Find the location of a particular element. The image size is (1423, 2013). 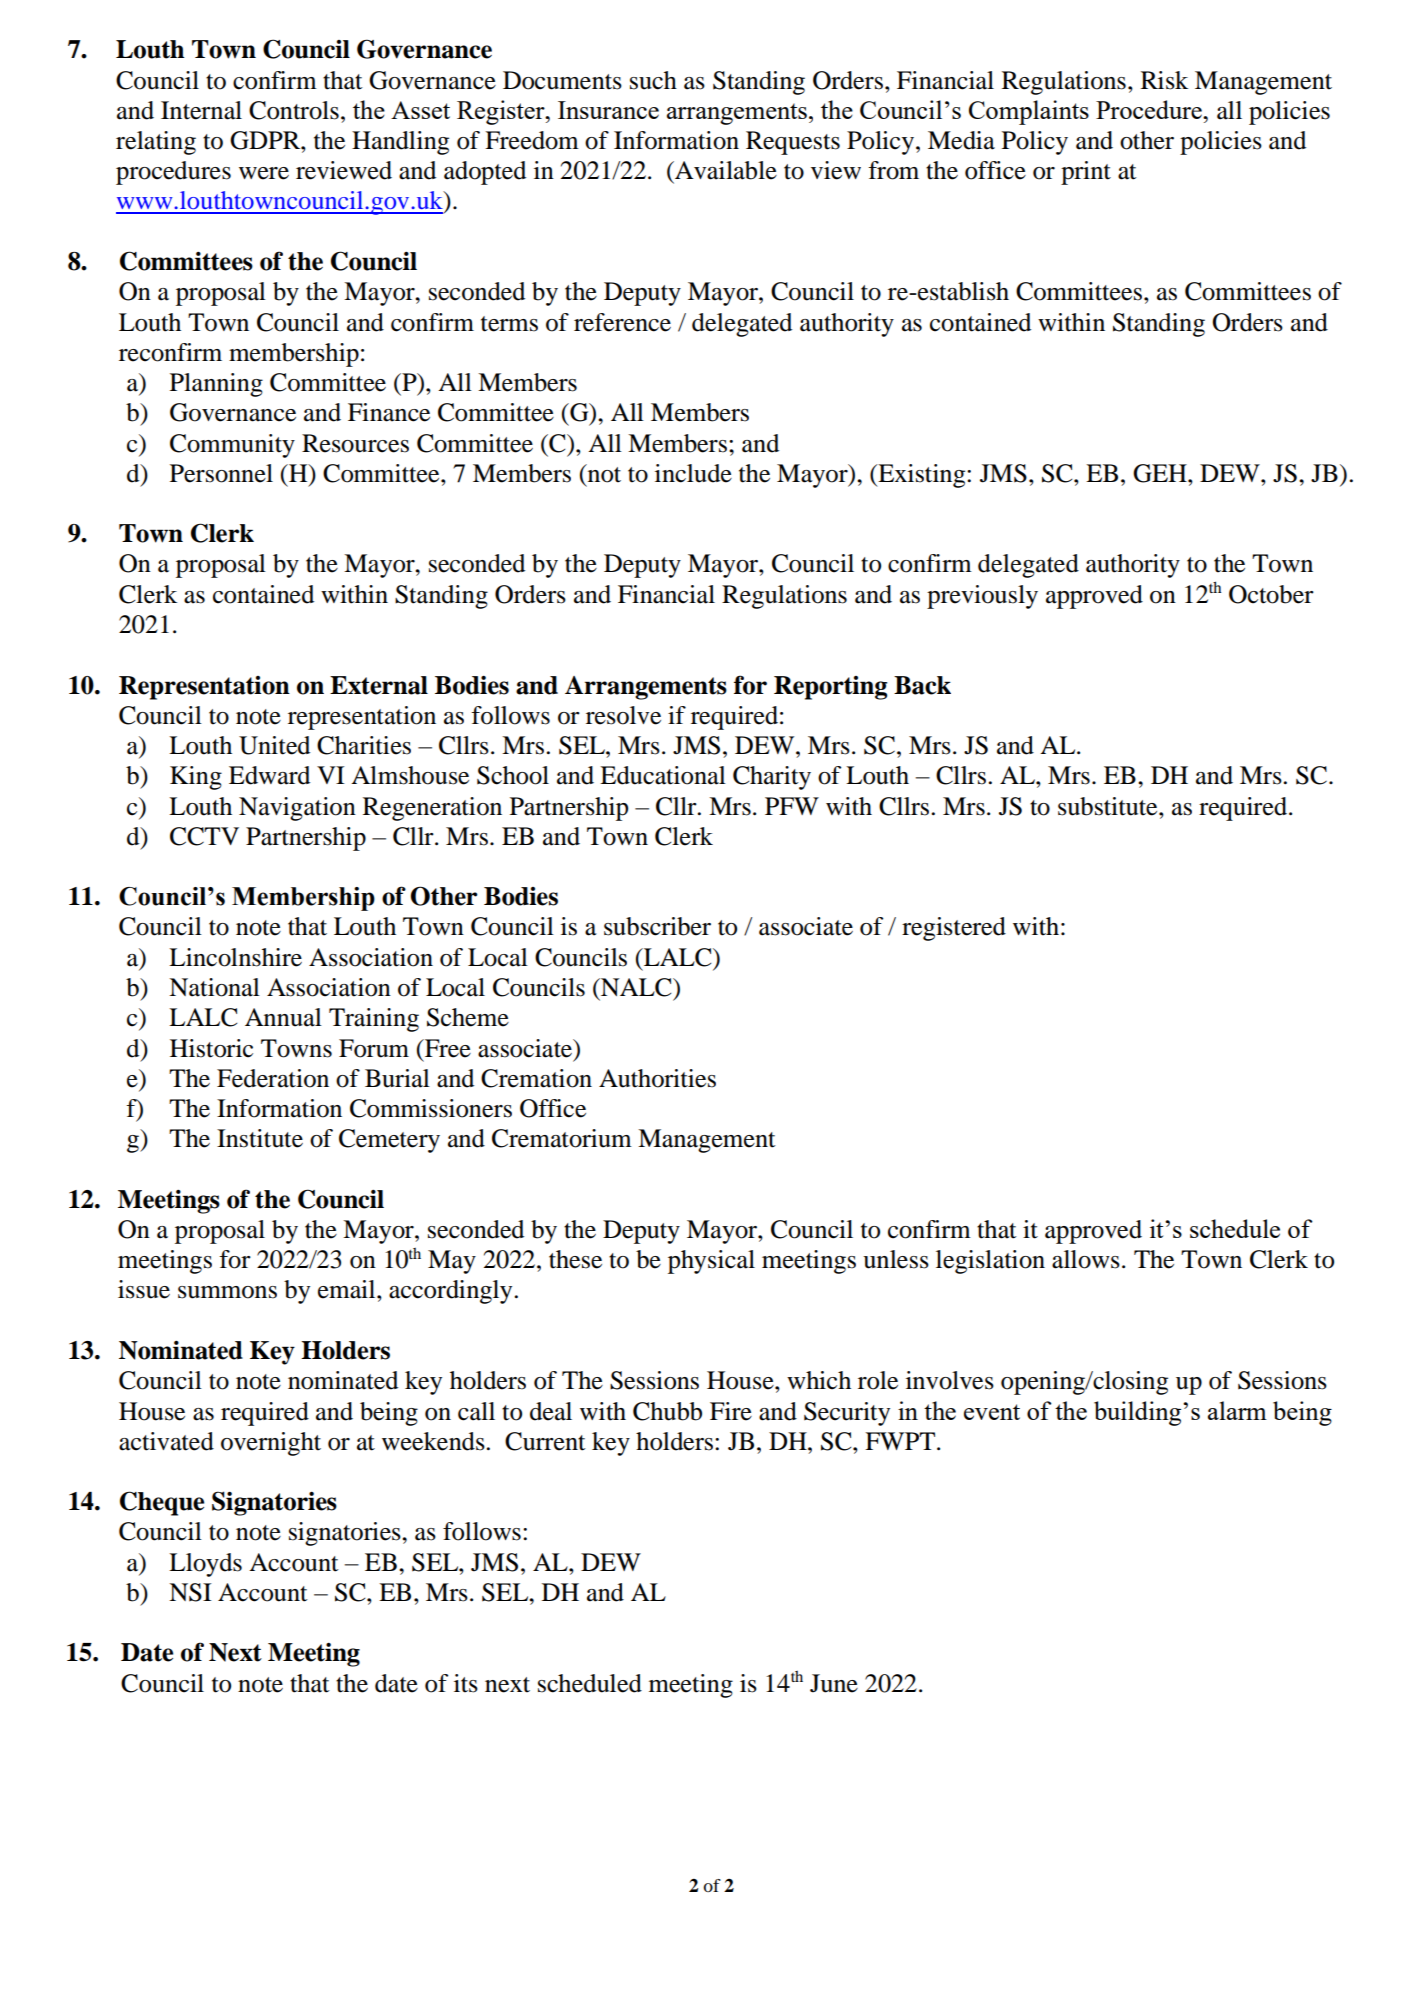

include is located at coordinates (693, 473).
